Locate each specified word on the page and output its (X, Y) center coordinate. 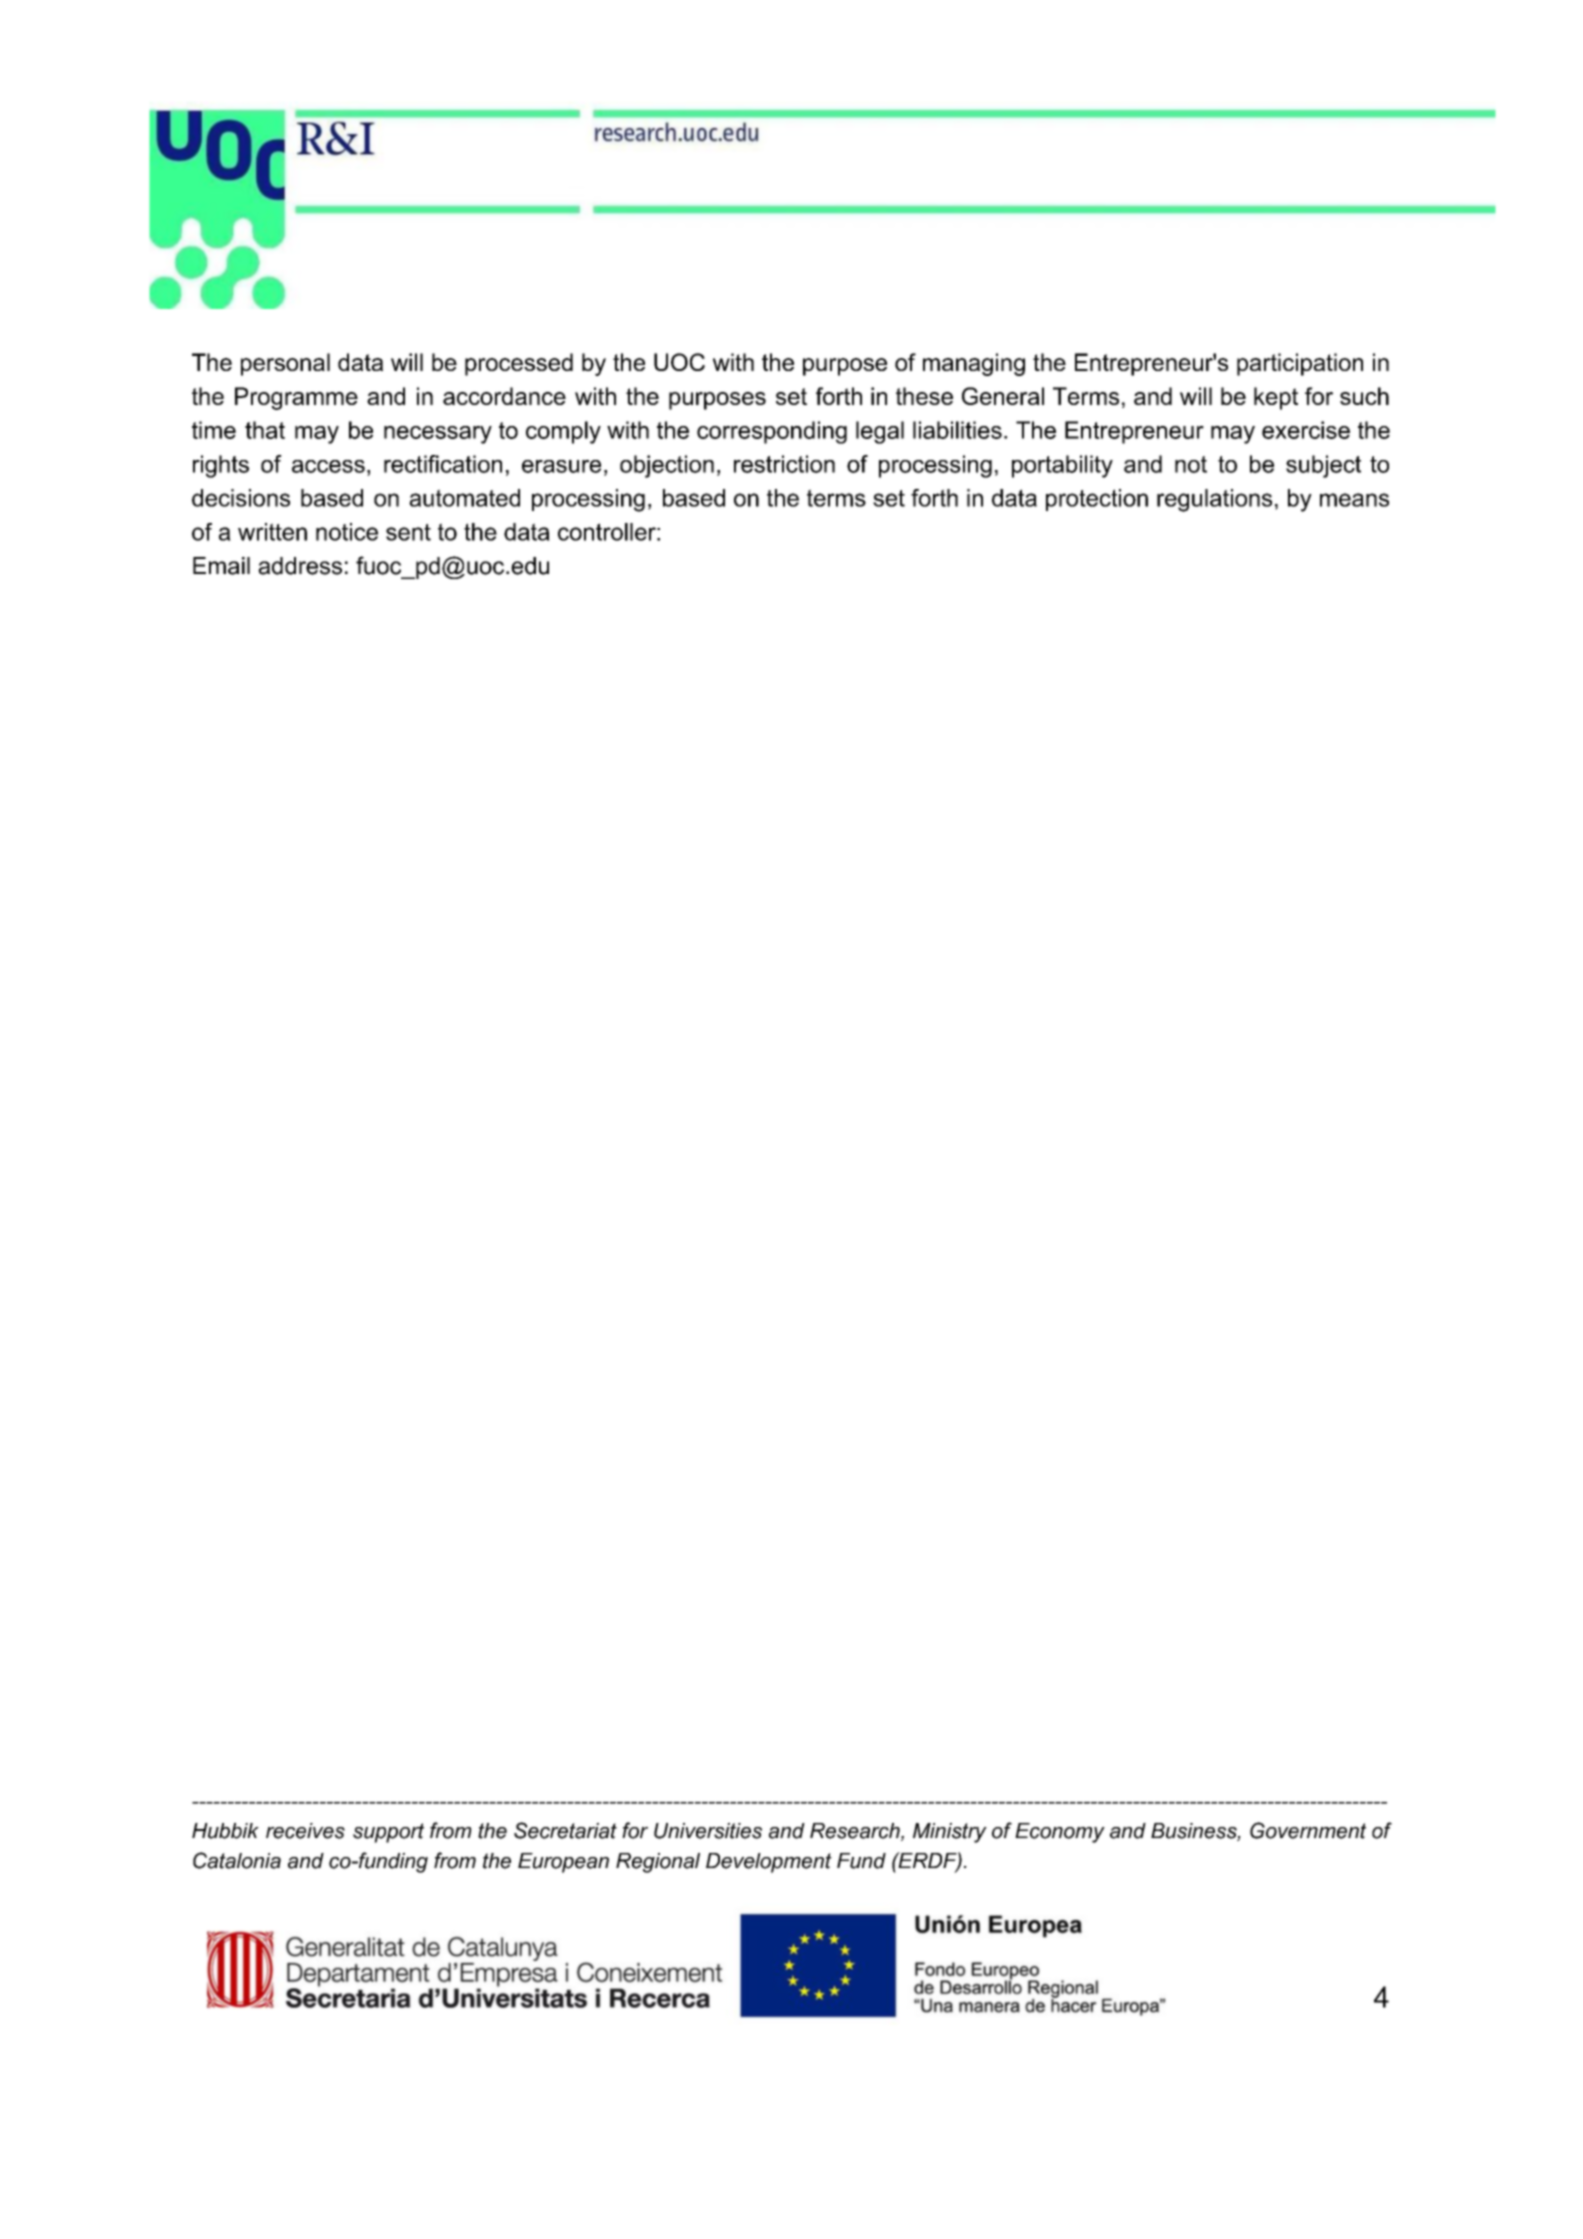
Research (856, 1832)
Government (1308, 1830)
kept (1276, 398)
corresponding (772, 432)
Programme (296, 398)
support (388, 1833)
